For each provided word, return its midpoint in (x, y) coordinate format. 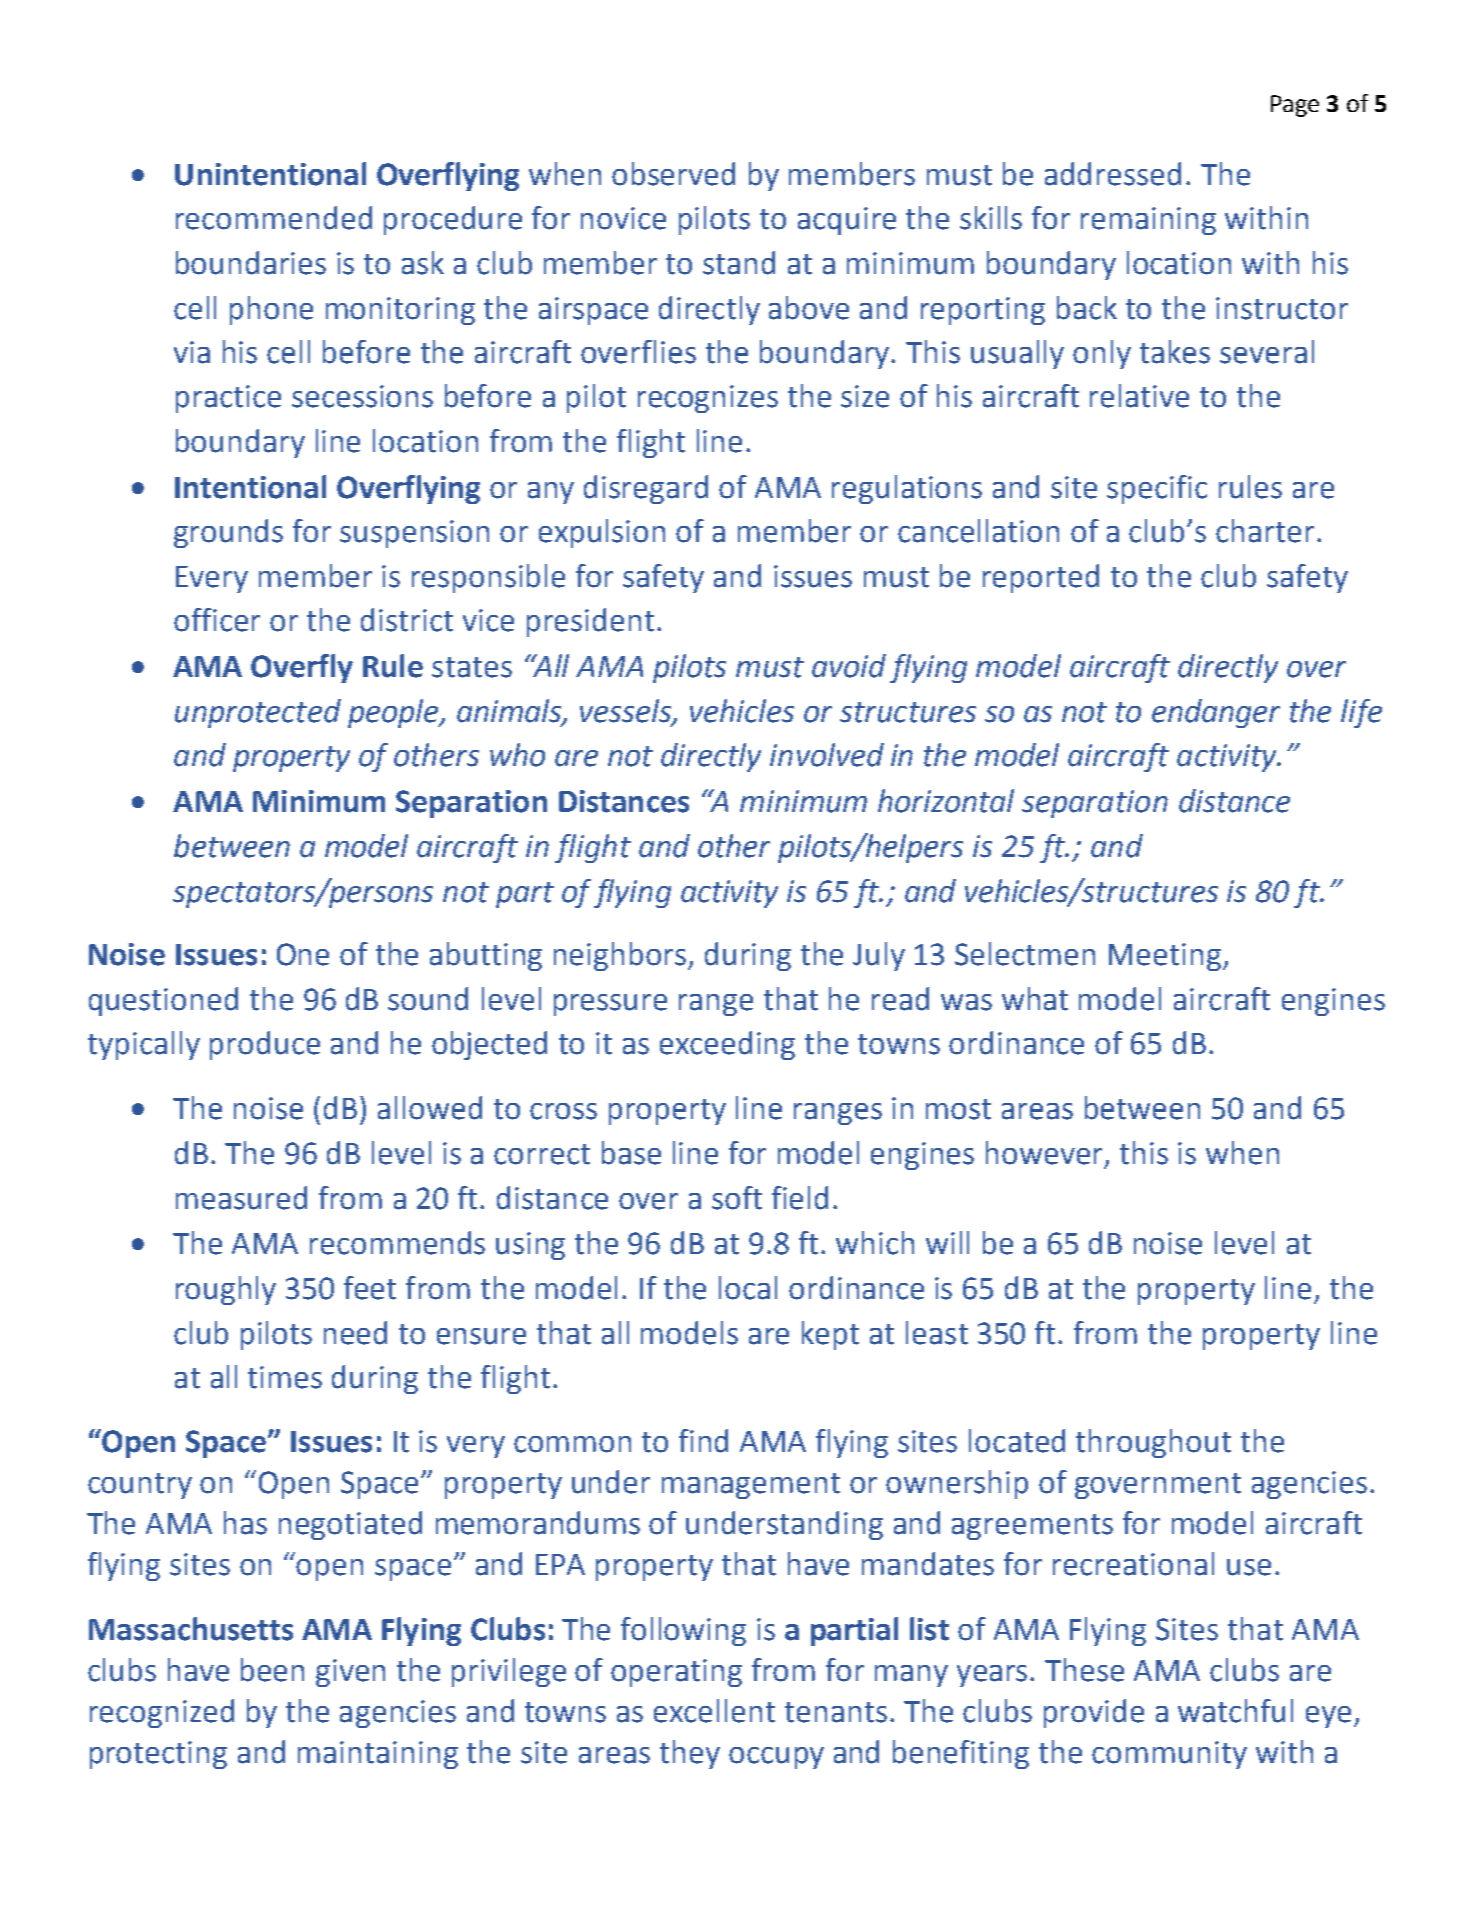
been (272, 1670)
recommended (274, 218)
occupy (776, 1758)
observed (673, 174)
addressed (1113, 174)
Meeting (1166, 957)
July (879, 956)
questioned (163, 1001)
